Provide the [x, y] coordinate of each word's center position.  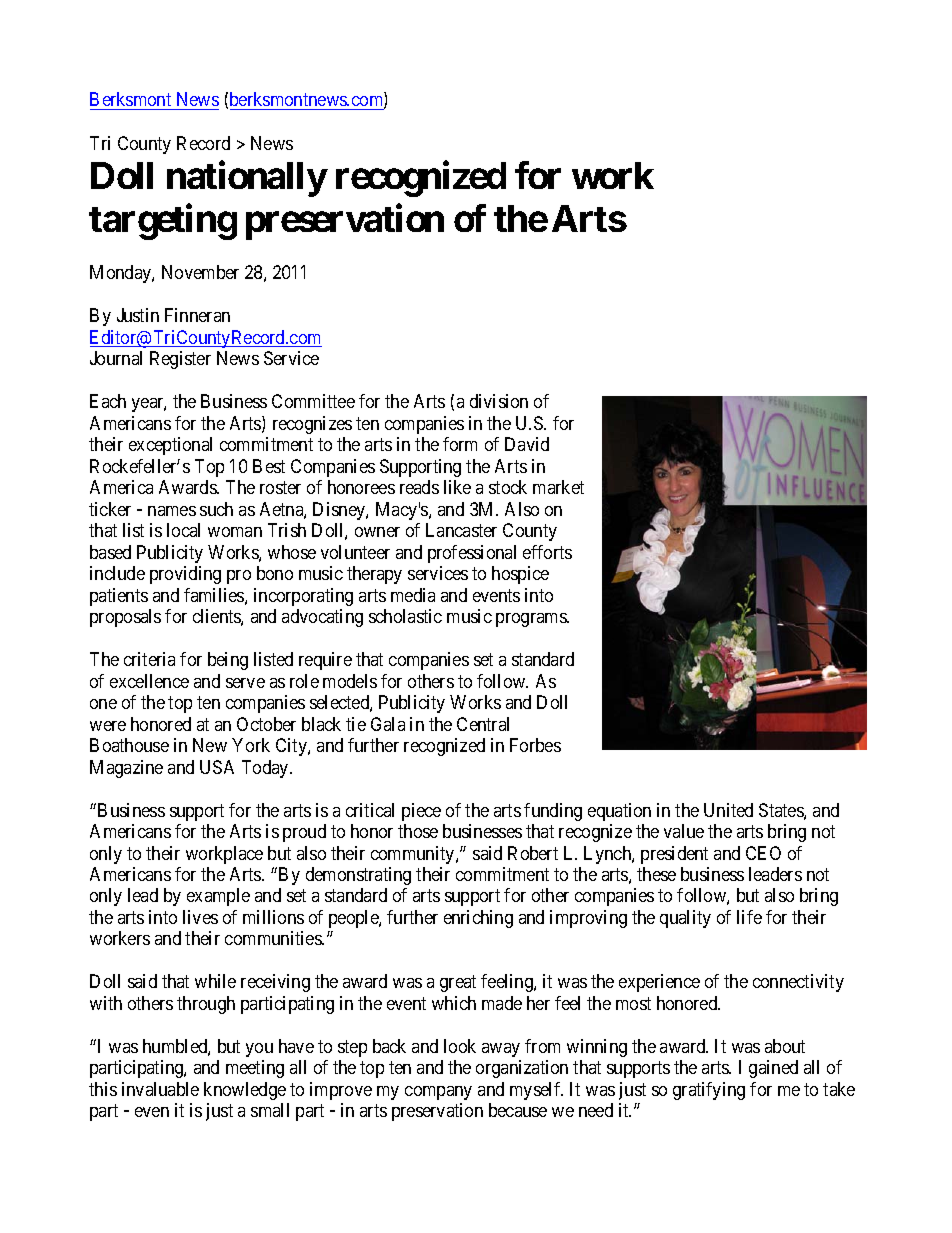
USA [217, 767]
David [527, 444]
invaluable [160, 1089]
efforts [547, 552]
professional [472, 554]
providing [185, 575]
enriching [478, 919]
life [749, 917]
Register [180, 360]
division [499, 401]
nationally [247, 179]
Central [483, 724]
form [460, 444]
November [200, 272]
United [728, 810]
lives [200, 917]
